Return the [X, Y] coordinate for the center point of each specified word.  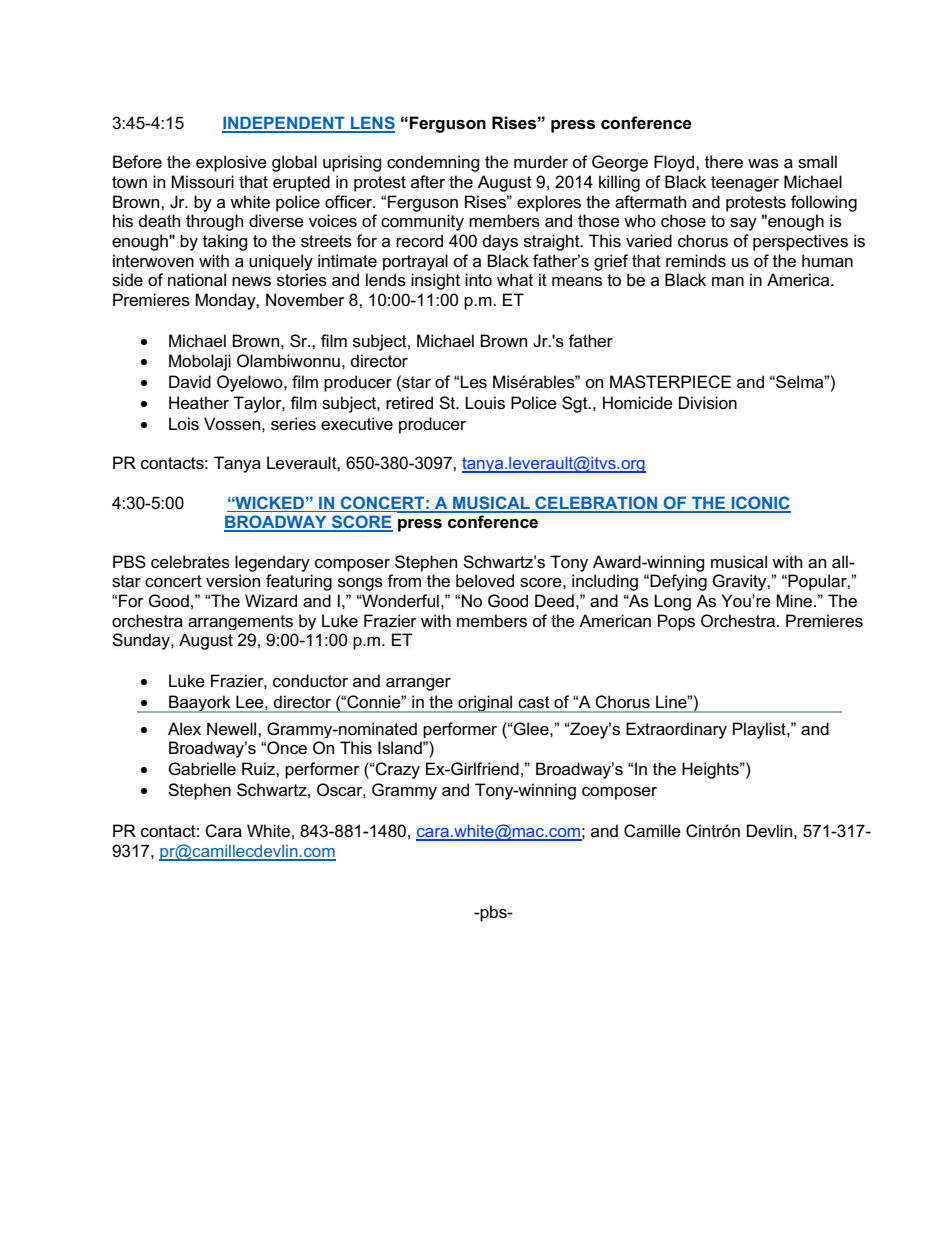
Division [708, 403]
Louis [485, 403]
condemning [433, 163]
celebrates [190, 562]
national [197, 280]
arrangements [240, 622]
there [724, 161]
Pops [676, 622]
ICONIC [760, 504]
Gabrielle [202, 769]
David [190, 381]
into [478, 280]
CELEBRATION [596, 504]
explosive [231, 163]
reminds [696, 261]
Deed [554, 601]
